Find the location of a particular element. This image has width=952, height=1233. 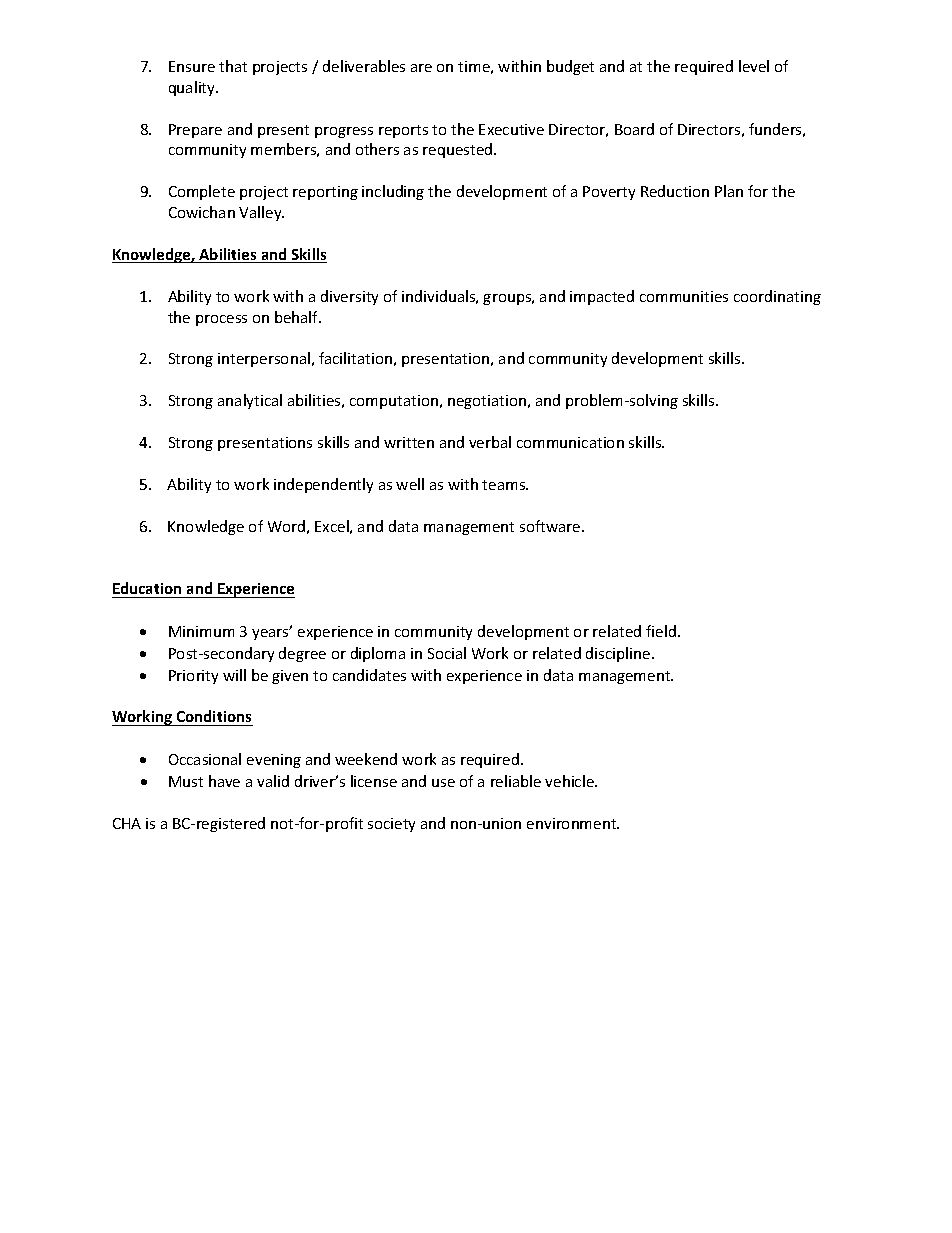

field is located at coordinates (661, 631).
